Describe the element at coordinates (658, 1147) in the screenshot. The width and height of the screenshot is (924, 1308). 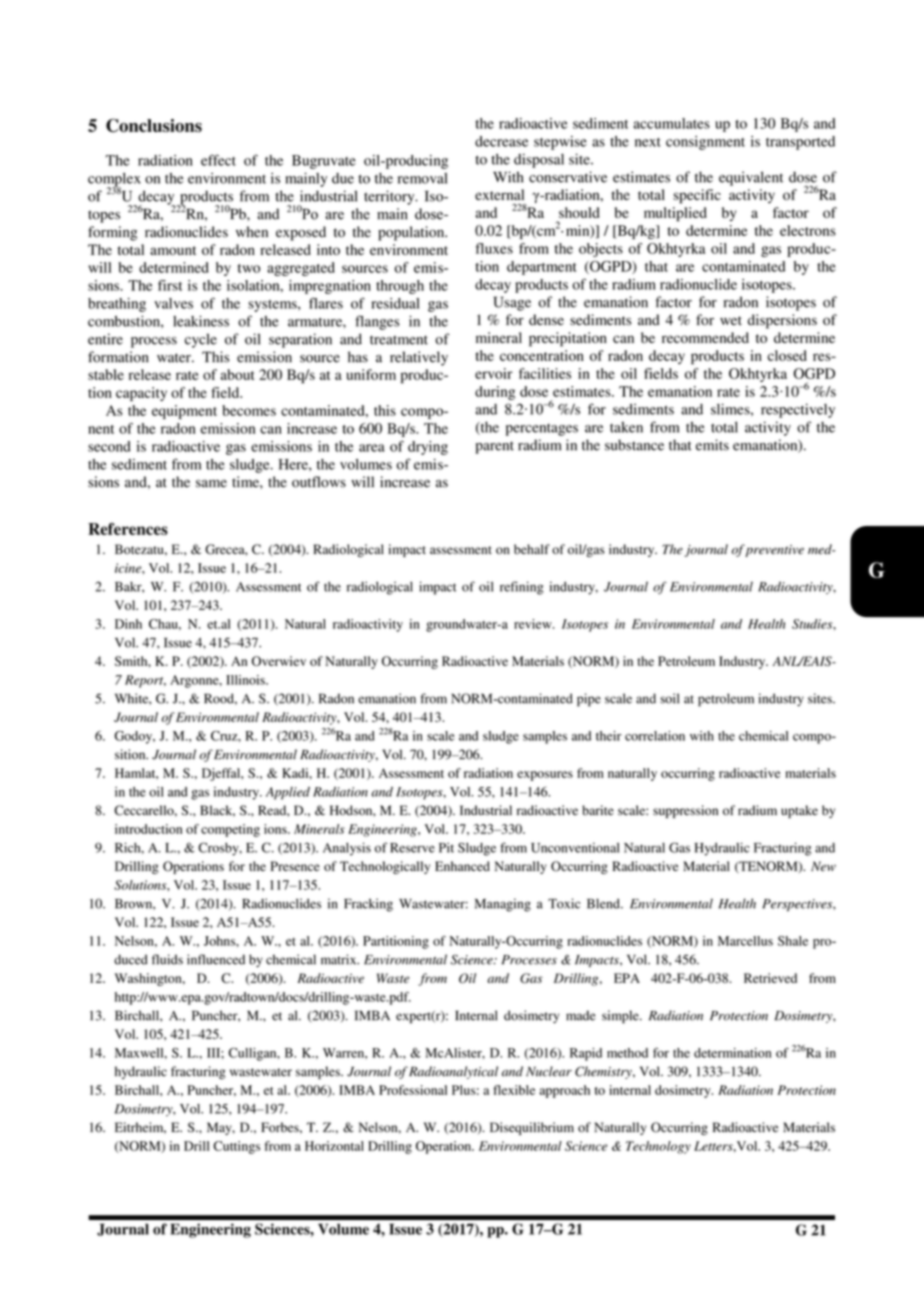
I see `Technology` at that location.
